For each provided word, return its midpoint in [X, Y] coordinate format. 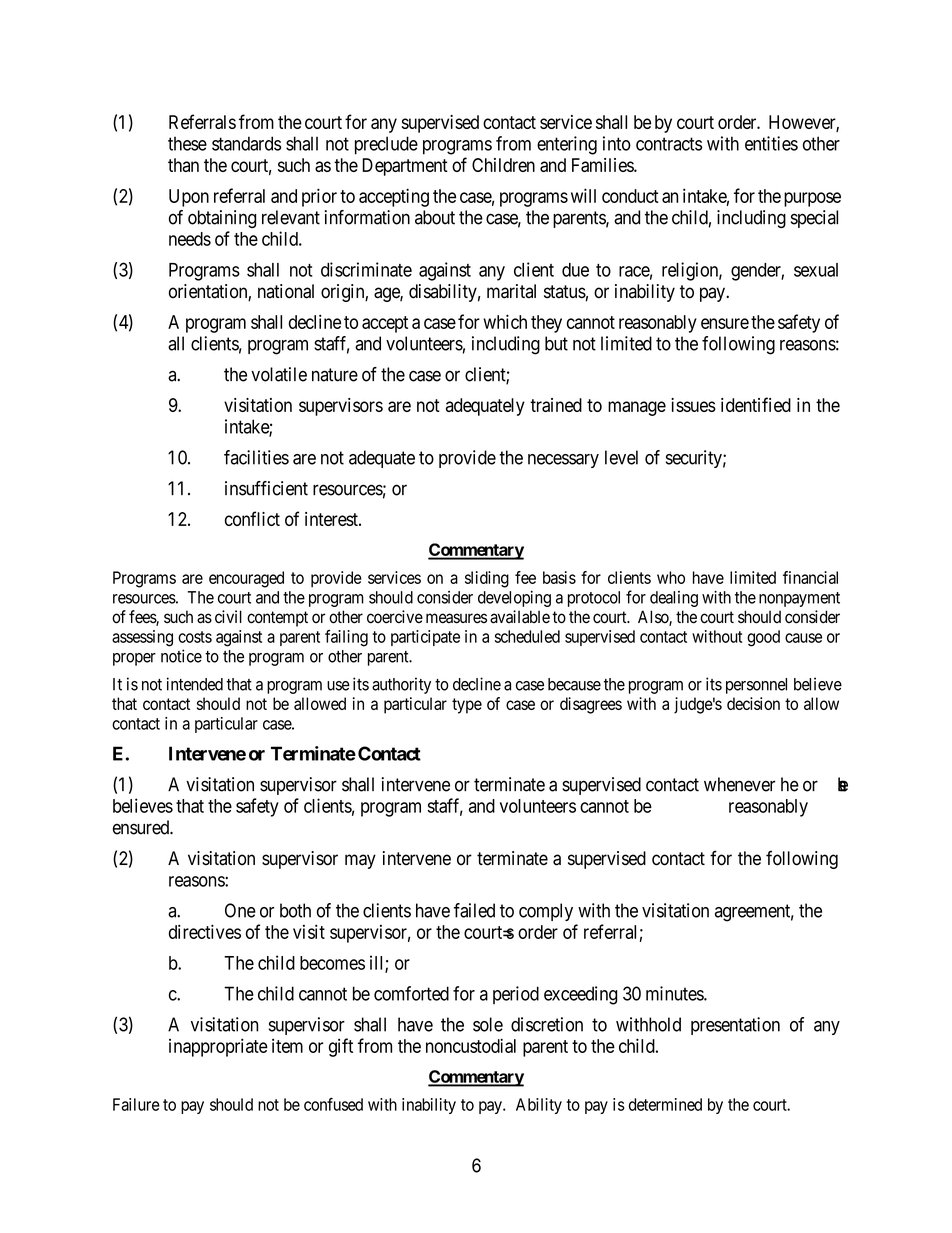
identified [756, 404]
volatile [279, 374]
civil [228, 617]
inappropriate [218, 1047]
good [763, 638]
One [240, 910]
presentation [735, 1026]
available [520, 617]
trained [556, 405]
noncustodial [471, 1045]
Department [405, 167]
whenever [739, 784]
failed [474, 910]
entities [771, 143]
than [183, 165]
